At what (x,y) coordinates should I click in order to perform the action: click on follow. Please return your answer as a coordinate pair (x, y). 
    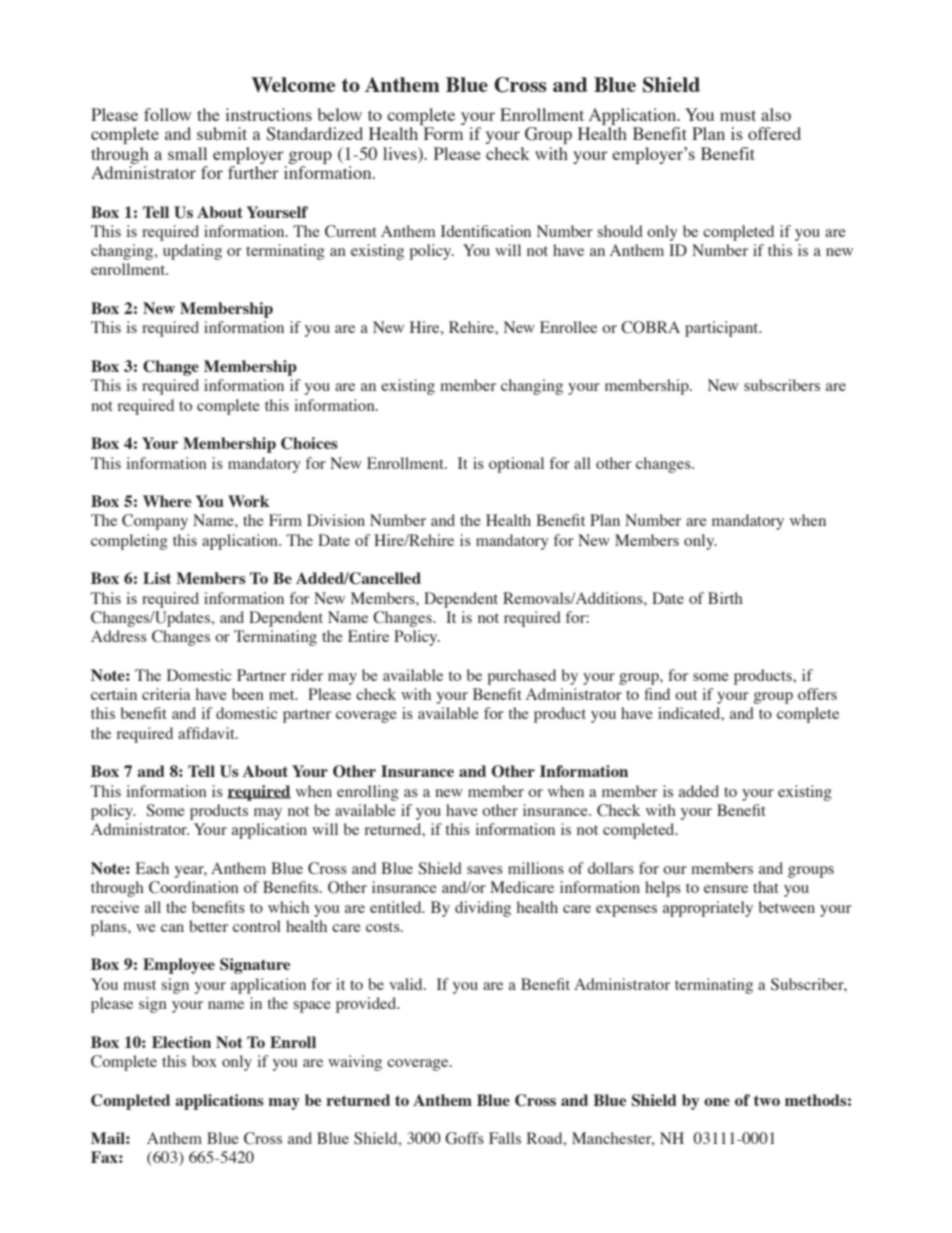
    Looking at the image, I should click on (167, 114).
